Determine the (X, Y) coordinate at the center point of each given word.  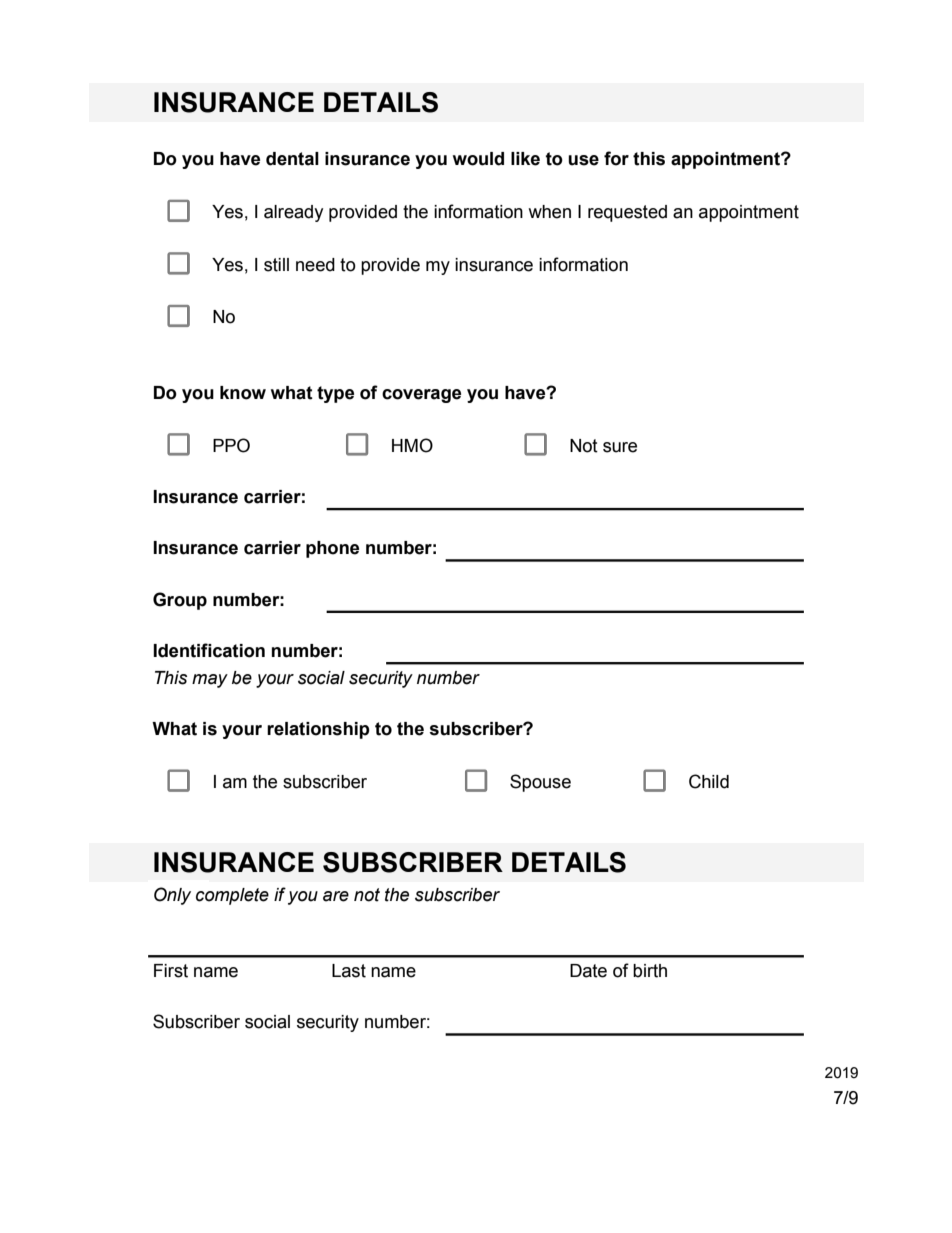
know (243, 393)
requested (627, 213)
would (478, 159)
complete (232, 896)
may (210, 681)
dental (292, 159)
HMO (412, 445)
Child (709, 781)
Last (349, 971)
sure (620, 447)
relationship (318, 730)
